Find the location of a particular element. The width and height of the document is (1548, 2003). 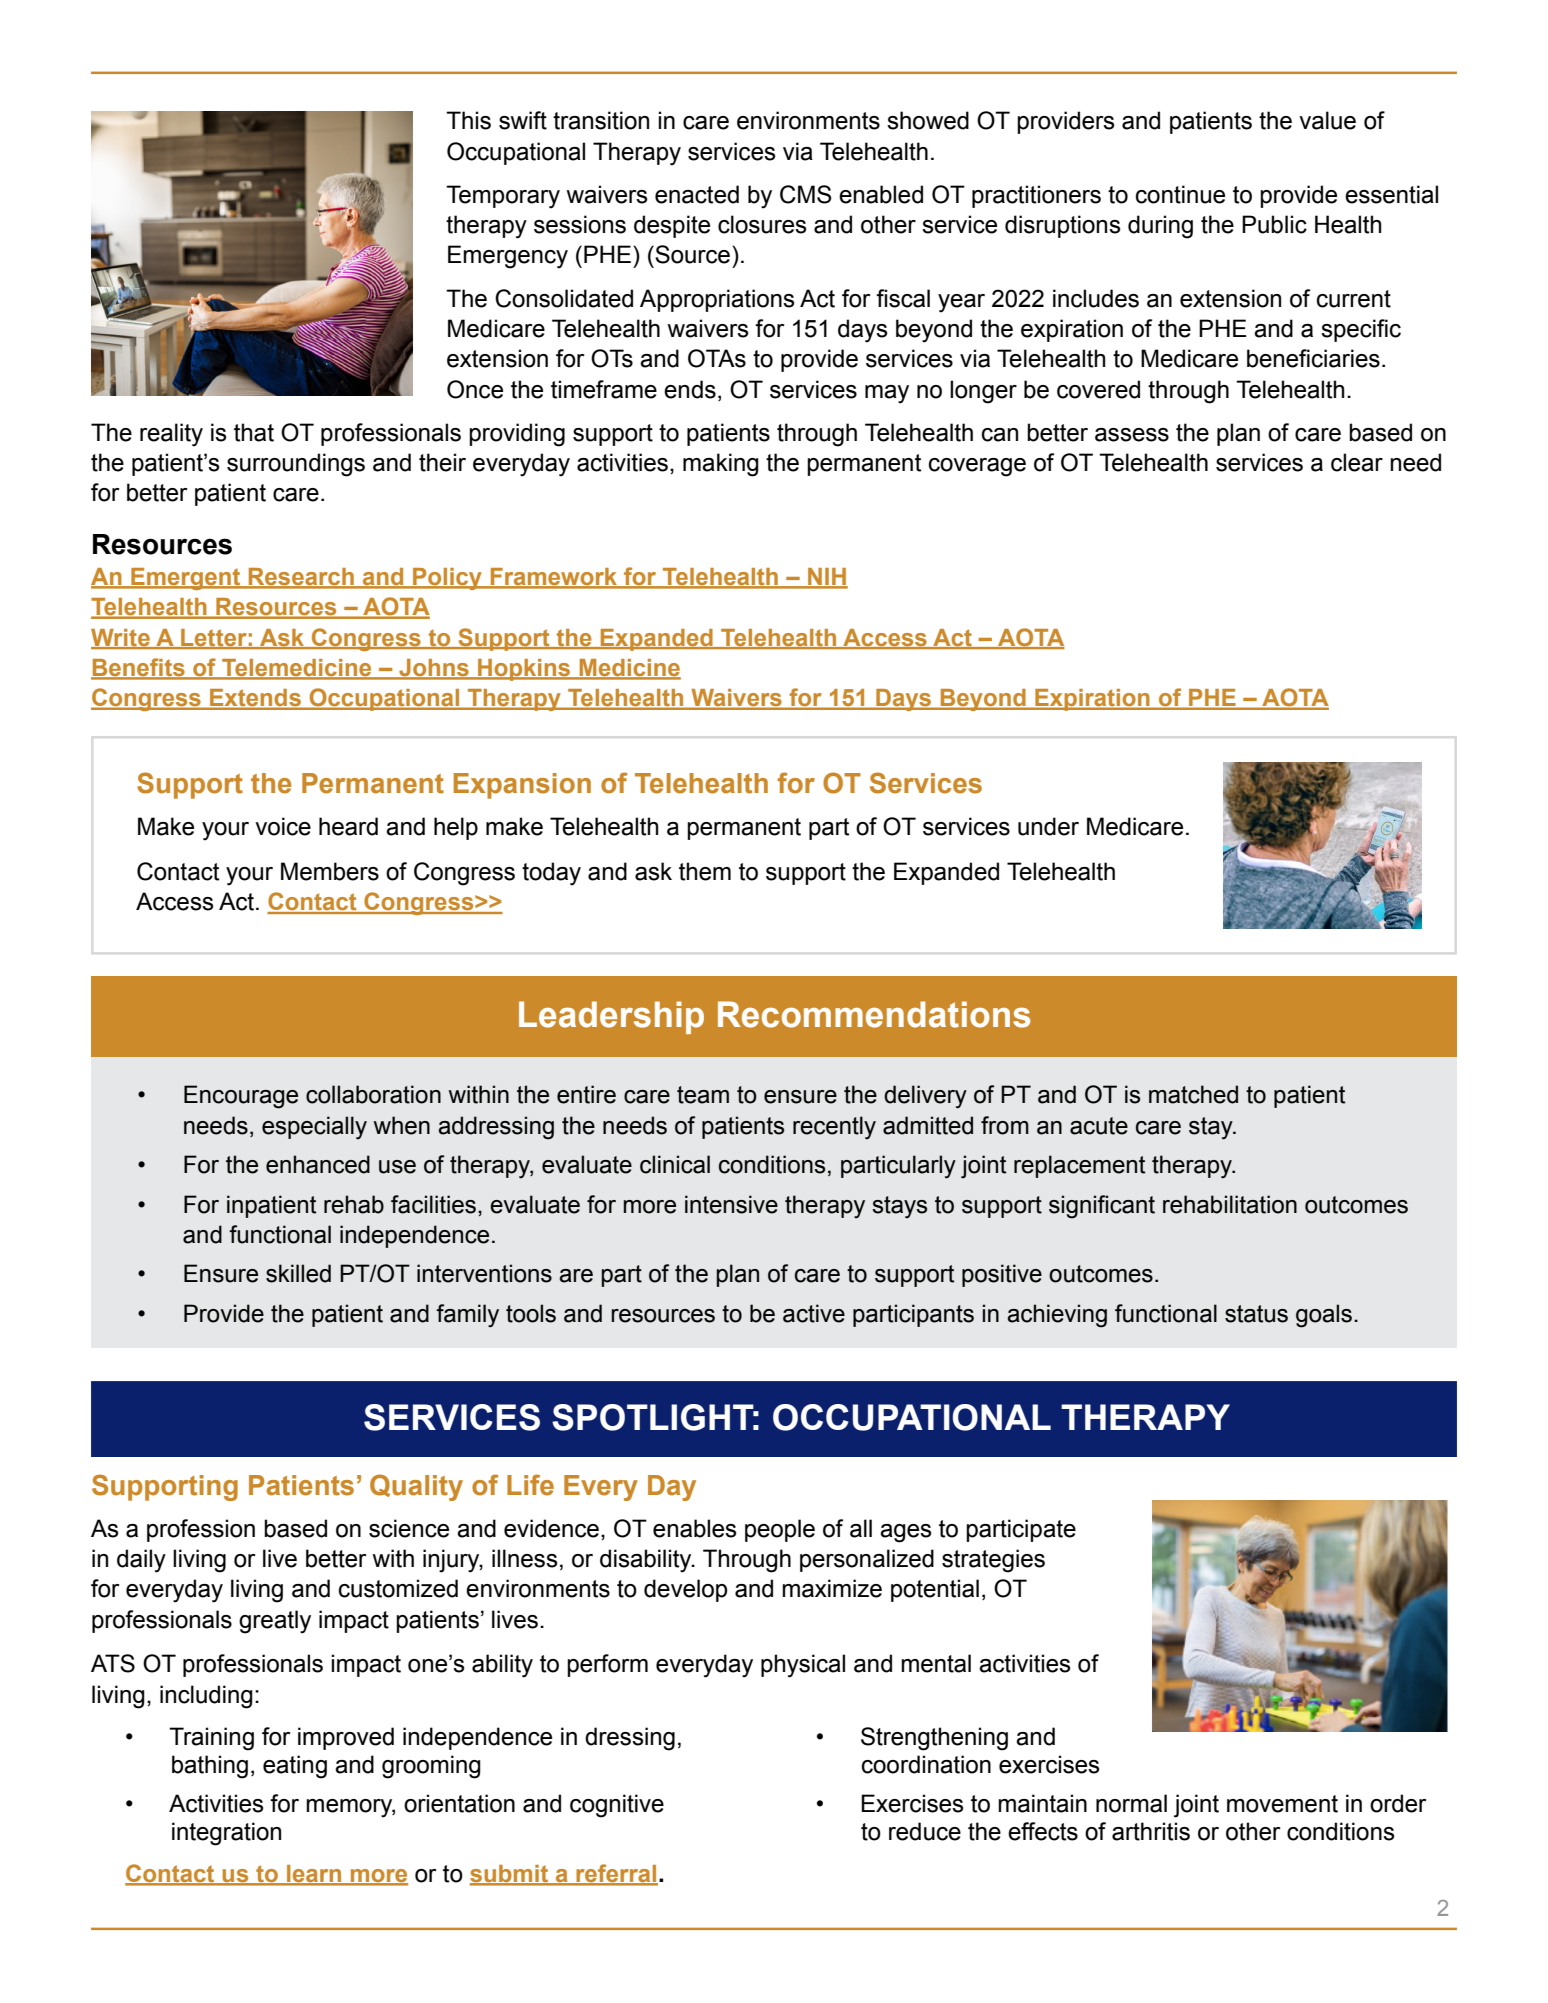

This is located at coordinates (468, 120).
